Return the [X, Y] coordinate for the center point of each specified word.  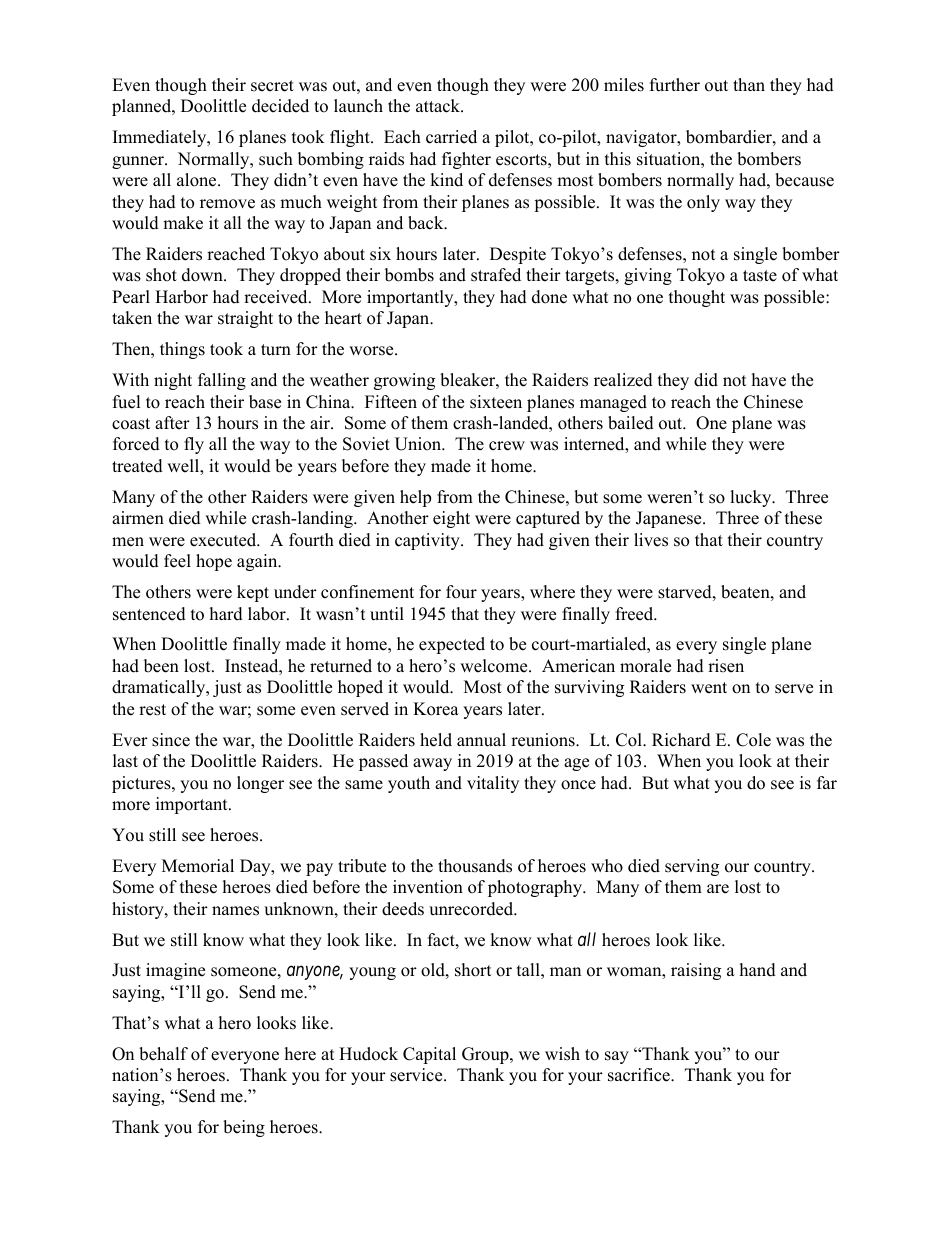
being [244, 1128]
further [675, 85]
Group [486, 1055]
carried [451, 137]
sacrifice [640, 1075]
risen [726, 666]
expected [452, 645]
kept [253, 593]
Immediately [161, 138]
